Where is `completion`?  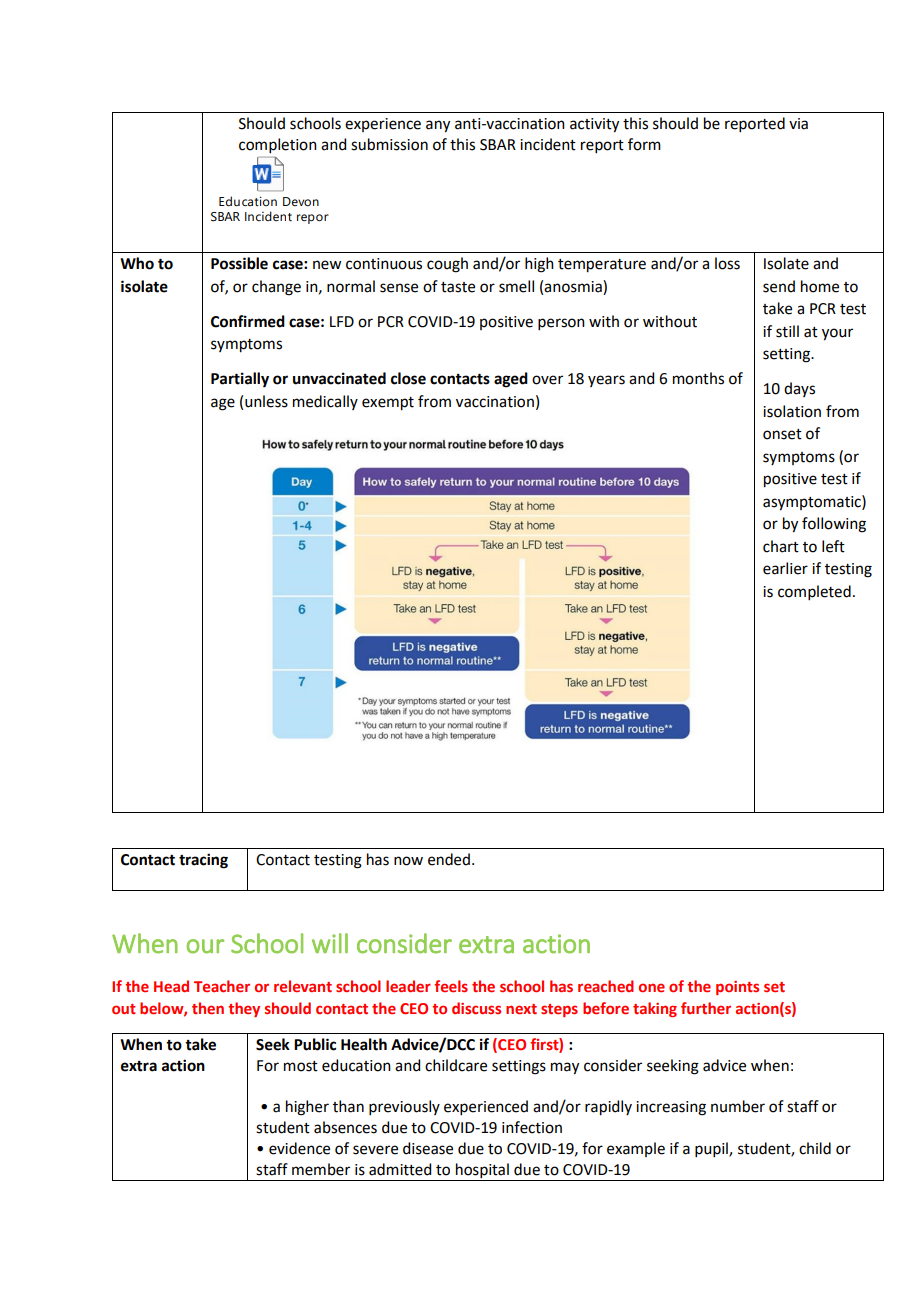 completion is located at coordinates (278, 145).
